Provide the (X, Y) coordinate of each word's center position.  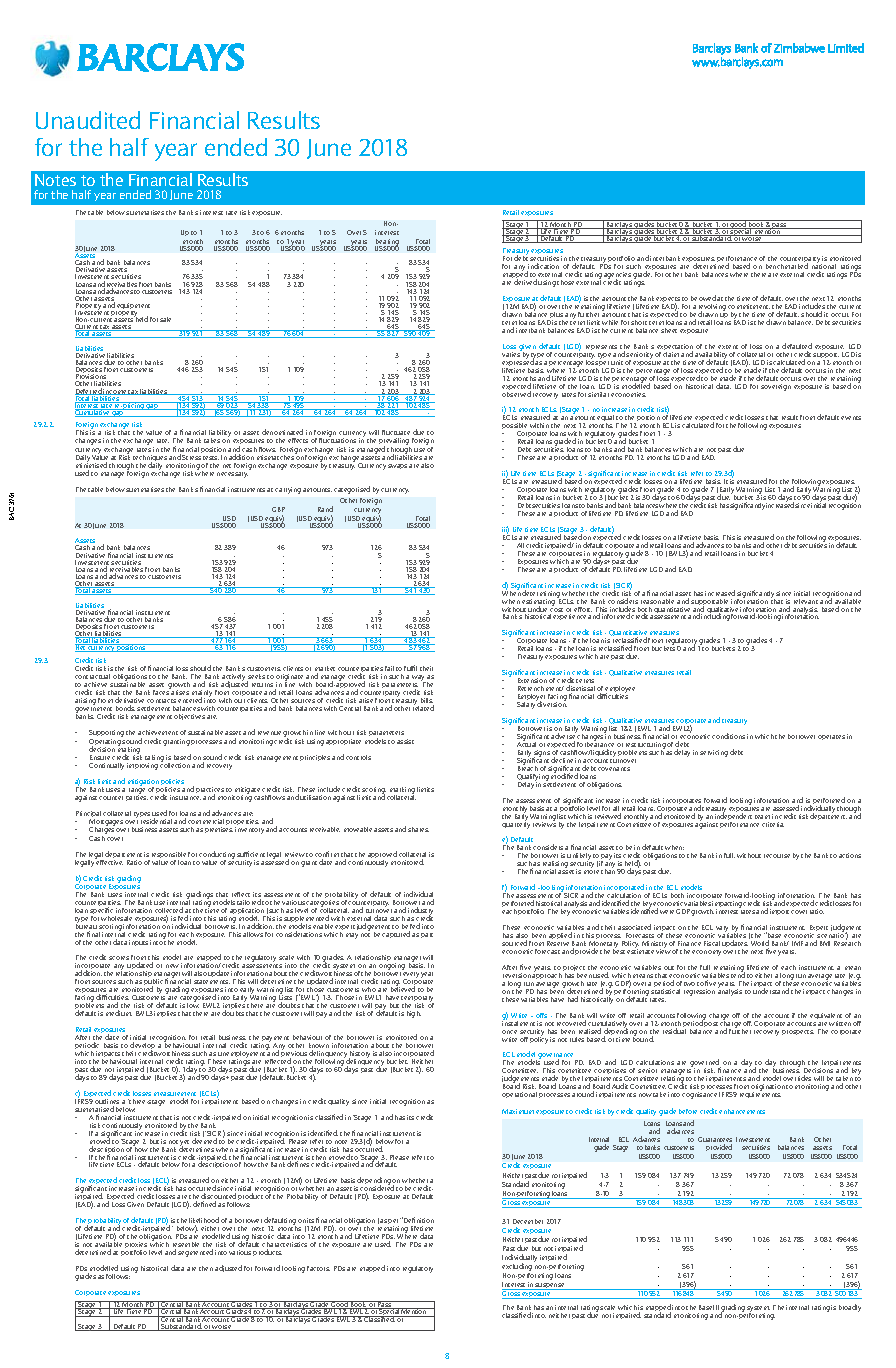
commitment (749, 306)
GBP (278, 509)
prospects (798, 1032)
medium (119, 1013)
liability (219, 435)
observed (516, 393)
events (851, 418)
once (509, 1032)
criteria (773, 824)
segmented (195, 1253)
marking (401, 792)
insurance (185, 797)
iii (505, 530)
